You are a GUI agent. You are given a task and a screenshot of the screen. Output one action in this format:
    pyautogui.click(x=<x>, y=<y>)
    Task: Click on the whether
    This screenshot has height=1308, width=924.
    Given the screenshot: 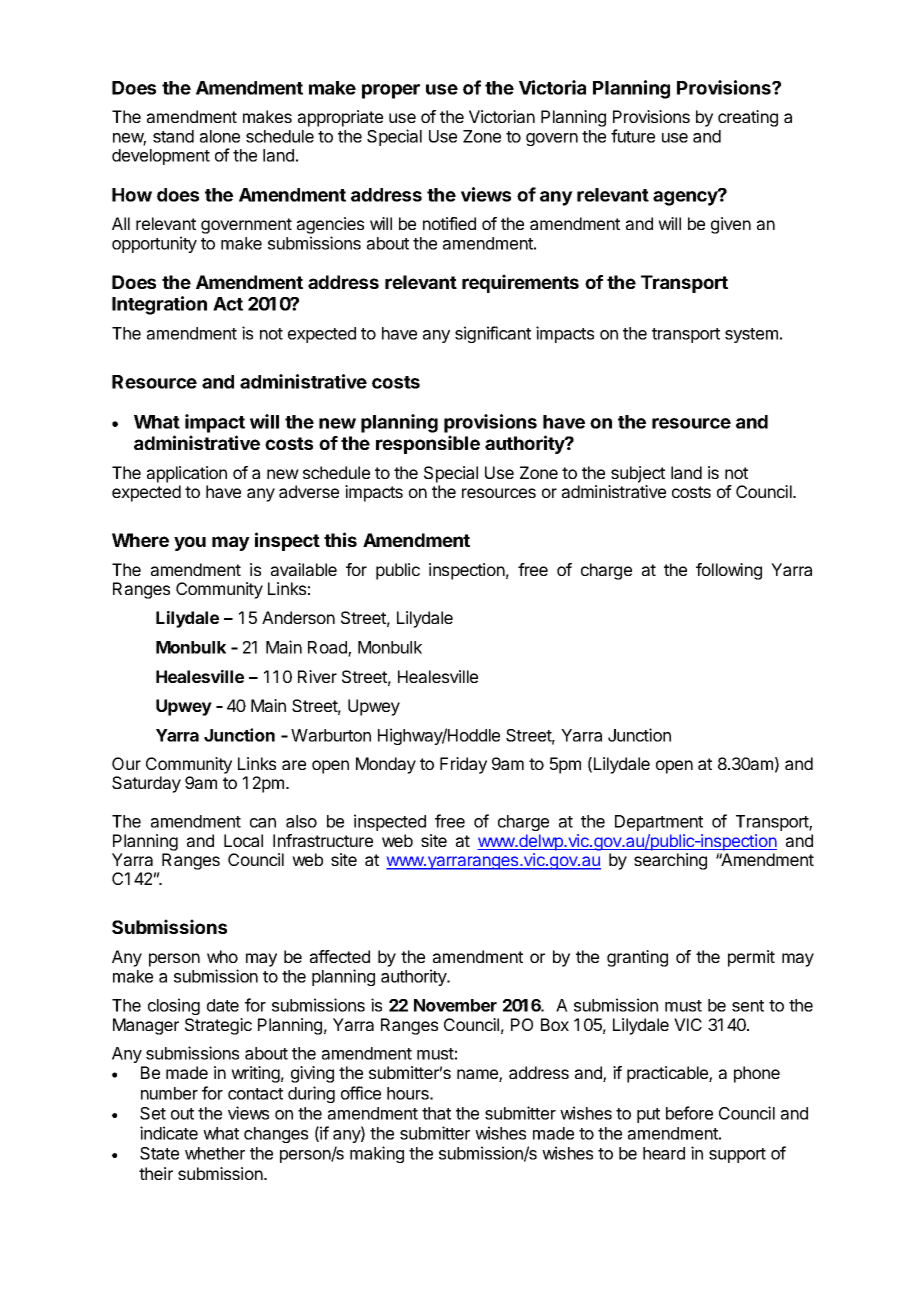 What is the action you would take?
    pyautogui.click(x=215, y=1153)
